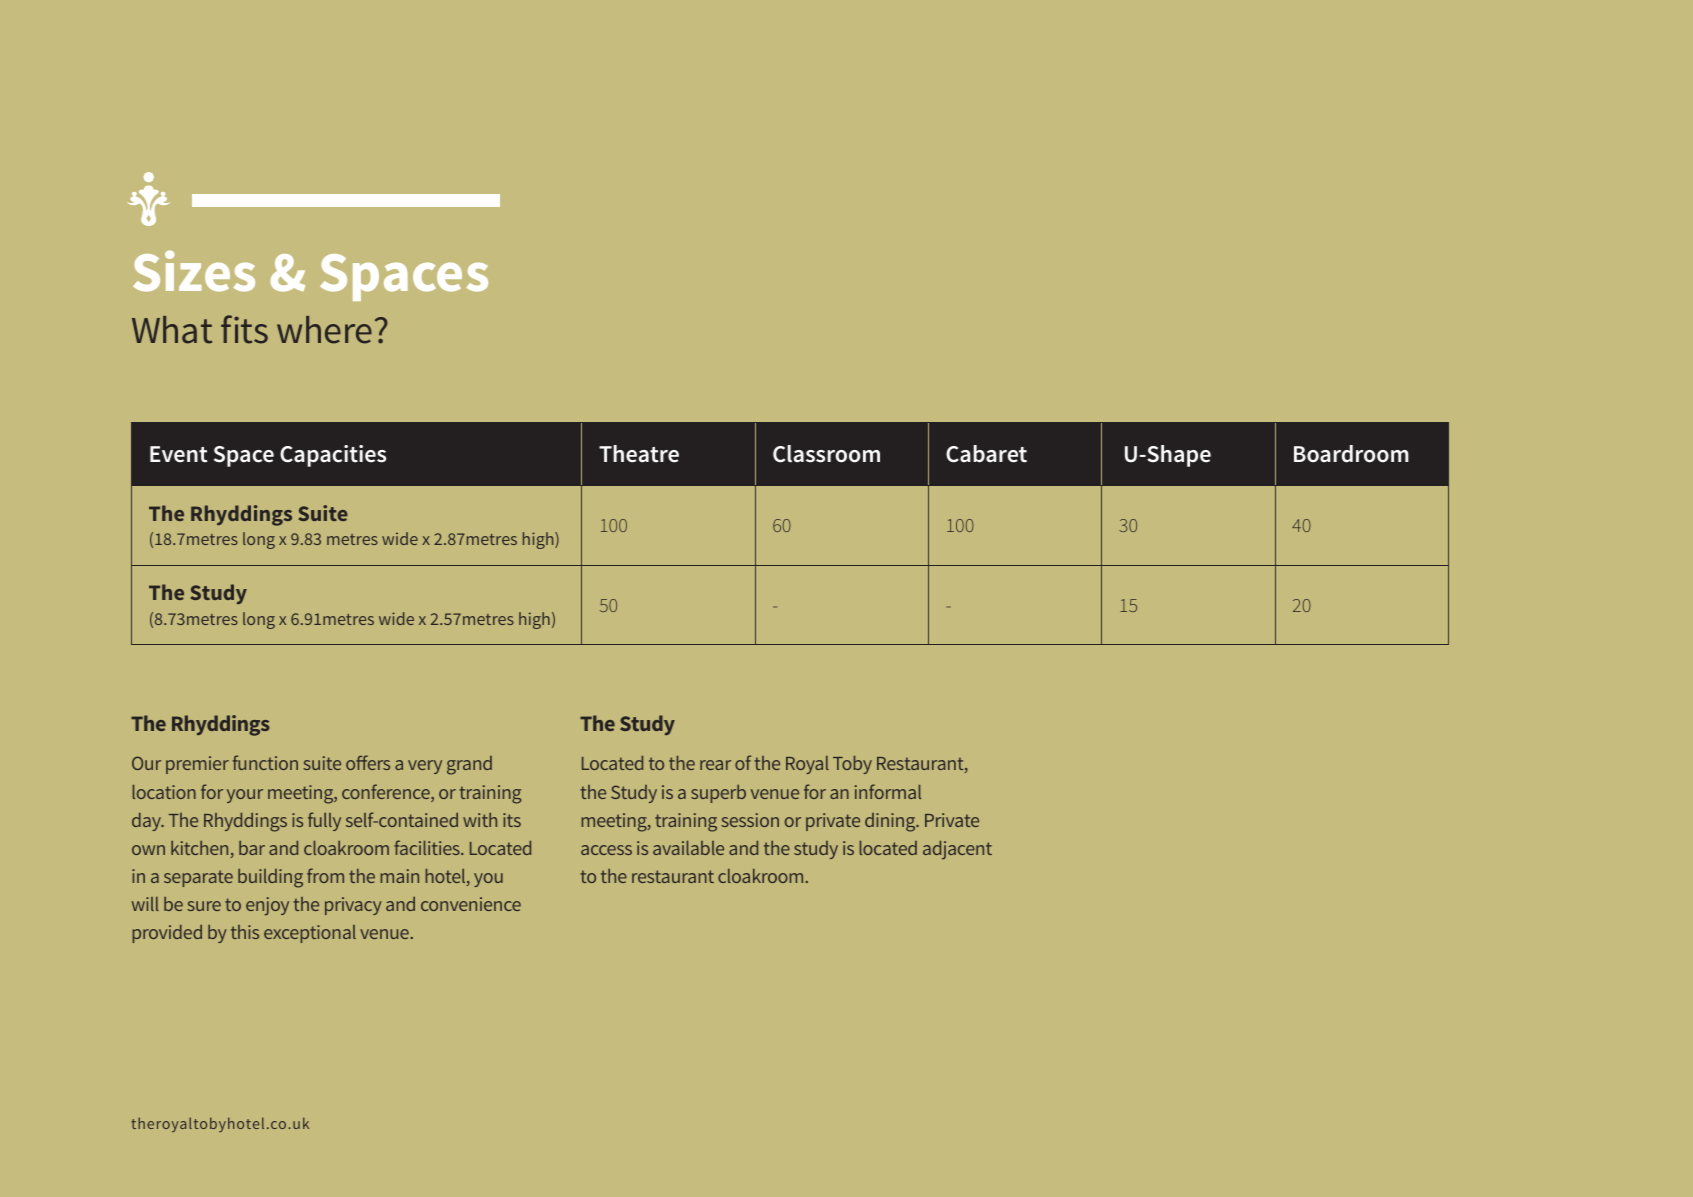 The image size is (1693, 1197). Describe the element at coordinates (333, 456) in the page. I see `Capacities` at that location.
